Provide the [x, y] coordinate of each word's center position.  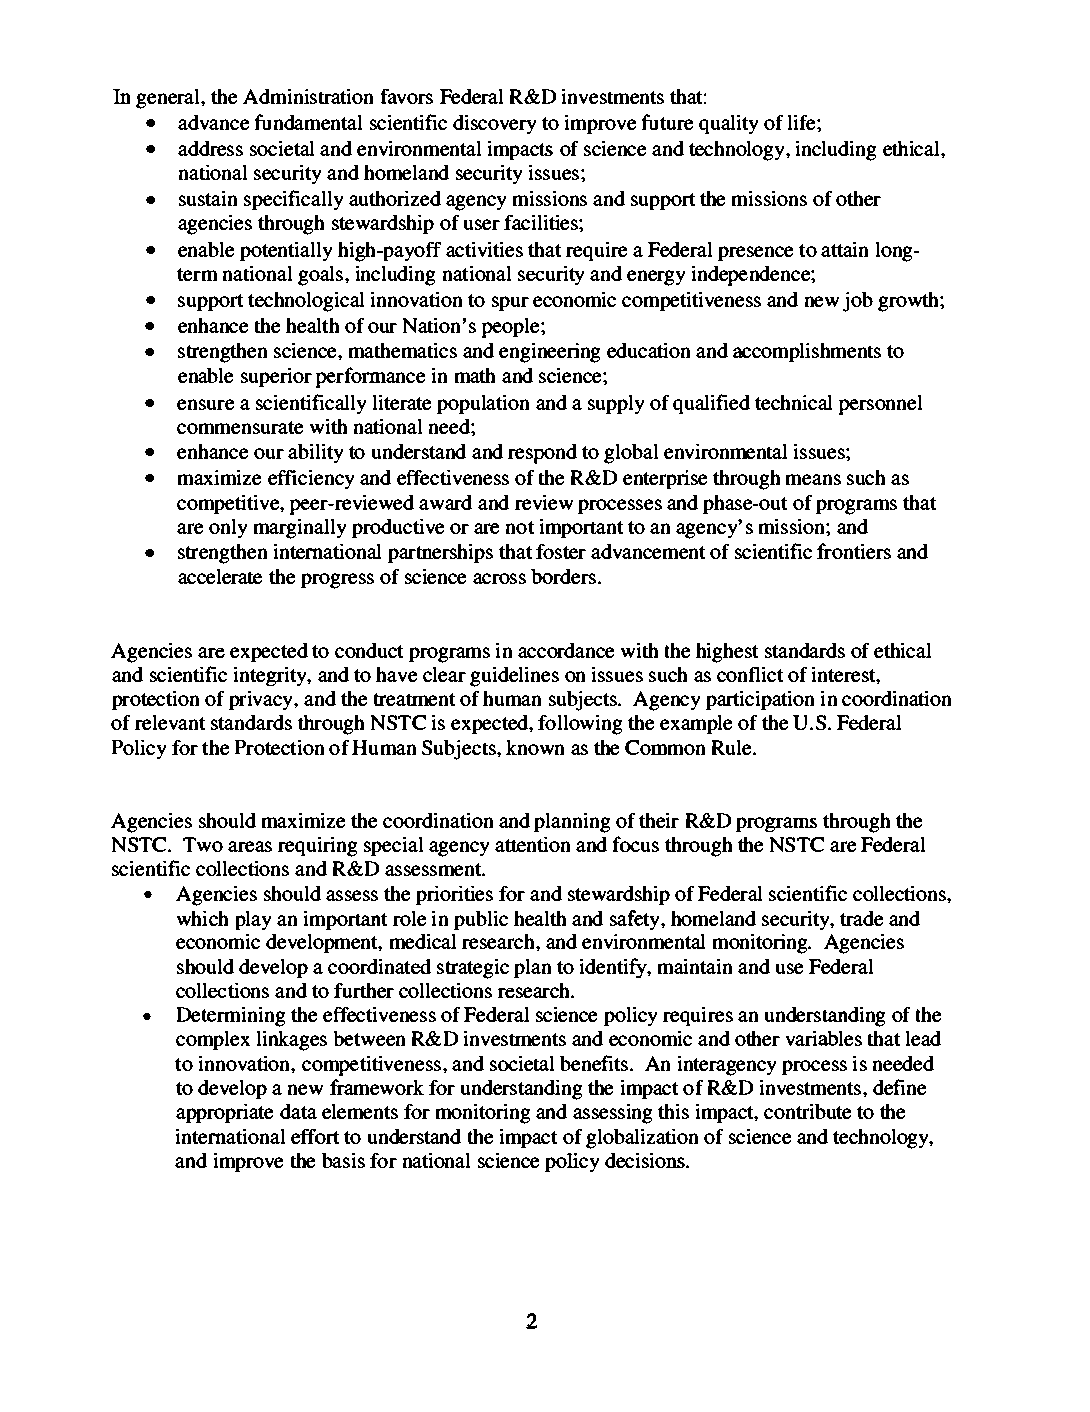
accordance [566, 650]
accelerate [220, 576]
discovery [494, 124]
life [803, 122]
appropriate [224, 1113]
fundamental [308, 122]
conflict [750, 674]
